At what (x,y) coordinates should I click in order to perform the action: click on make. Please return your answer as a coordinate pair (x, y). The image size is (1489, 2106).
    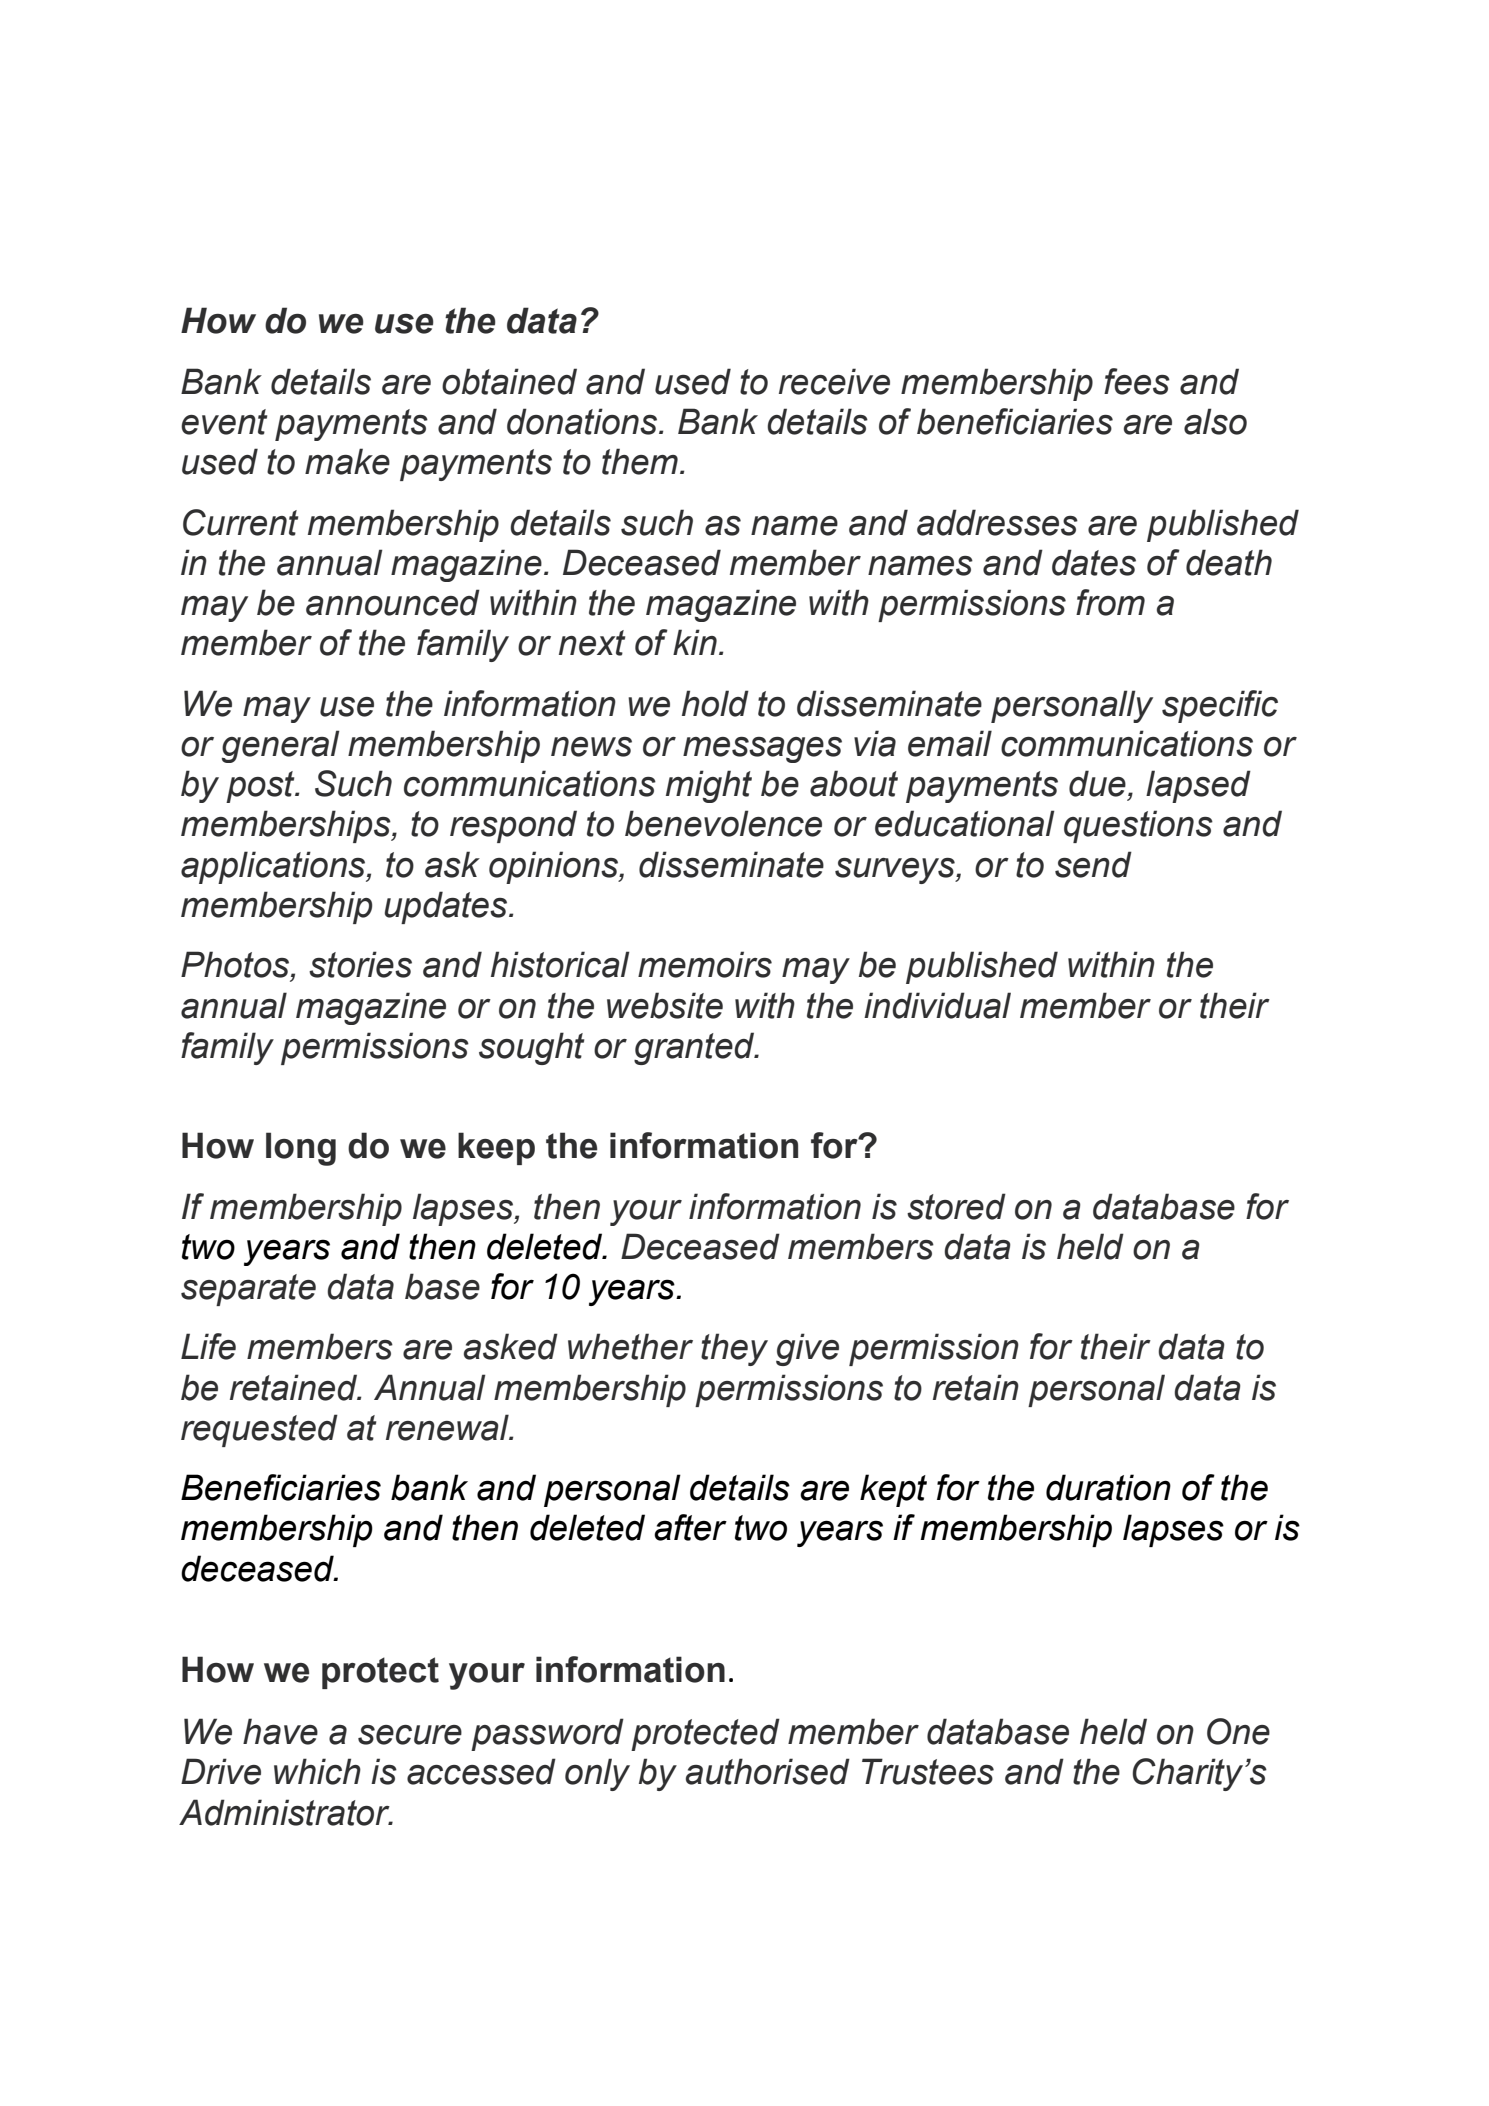
    Looking at the image, I should click on (347, 461).
